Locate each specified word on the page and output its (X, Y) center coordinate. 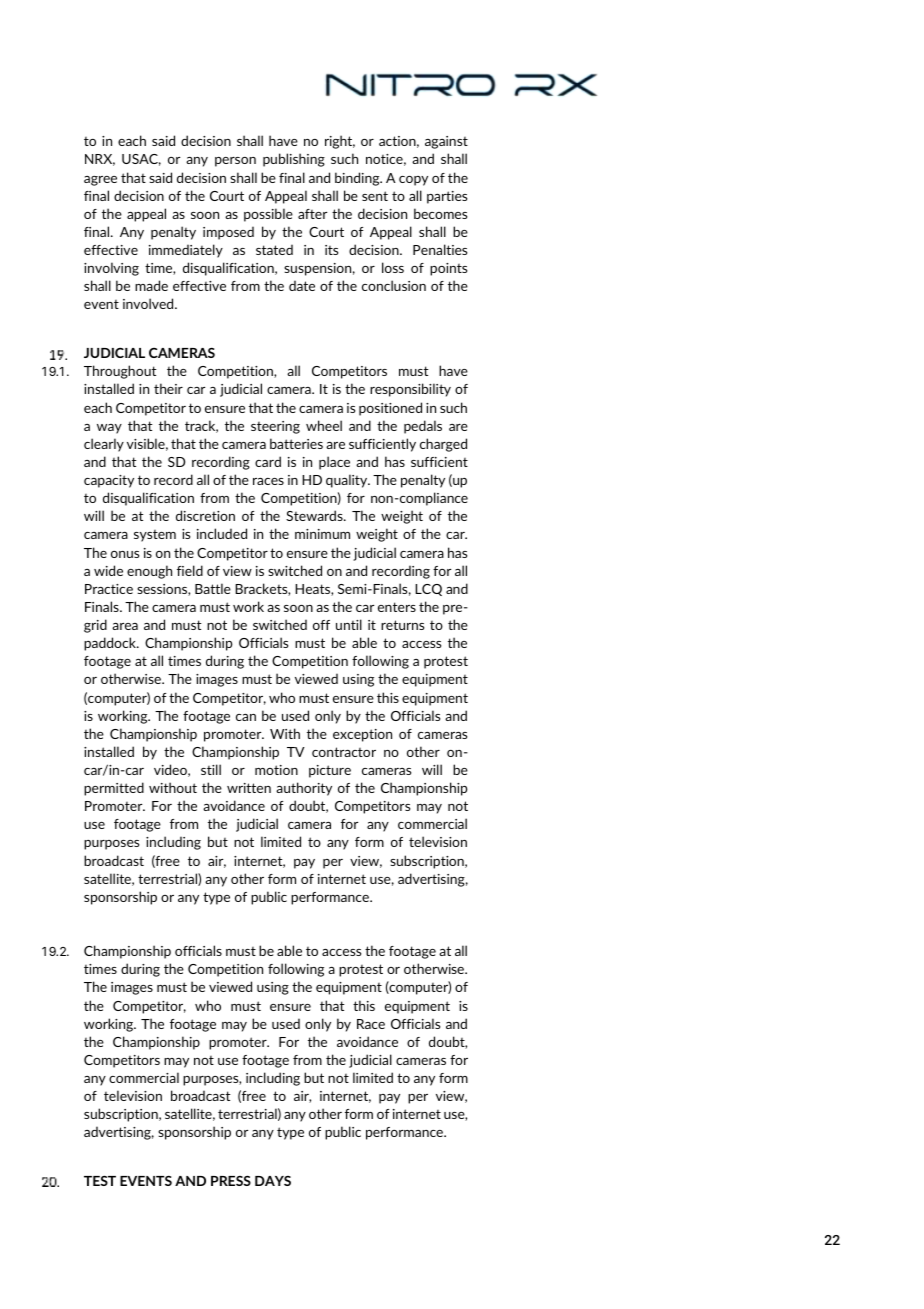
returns (402, 625)
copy (413, 181)
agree (100, 181)
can (246, 717)
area (125, 626)
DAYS (273, 1181)
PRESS (231, 1180)
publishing (294, 160)
